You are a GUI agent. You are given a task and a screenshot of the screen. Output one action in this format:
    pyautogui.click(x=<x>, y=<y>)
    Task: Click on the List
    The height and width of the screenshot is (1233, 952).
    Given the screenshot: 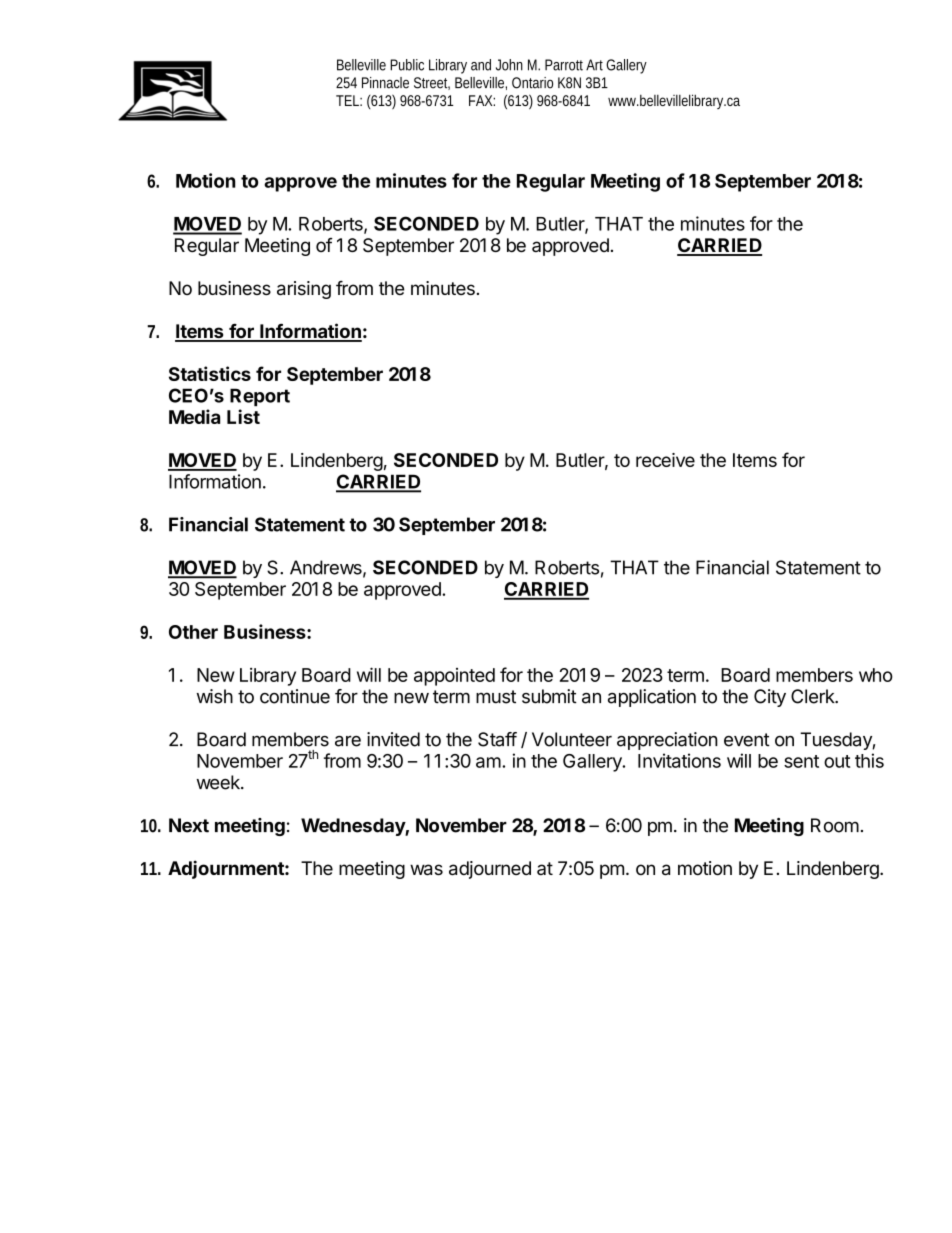 What is the action you would take?
    pyautogui.click(x=243, y=416)
